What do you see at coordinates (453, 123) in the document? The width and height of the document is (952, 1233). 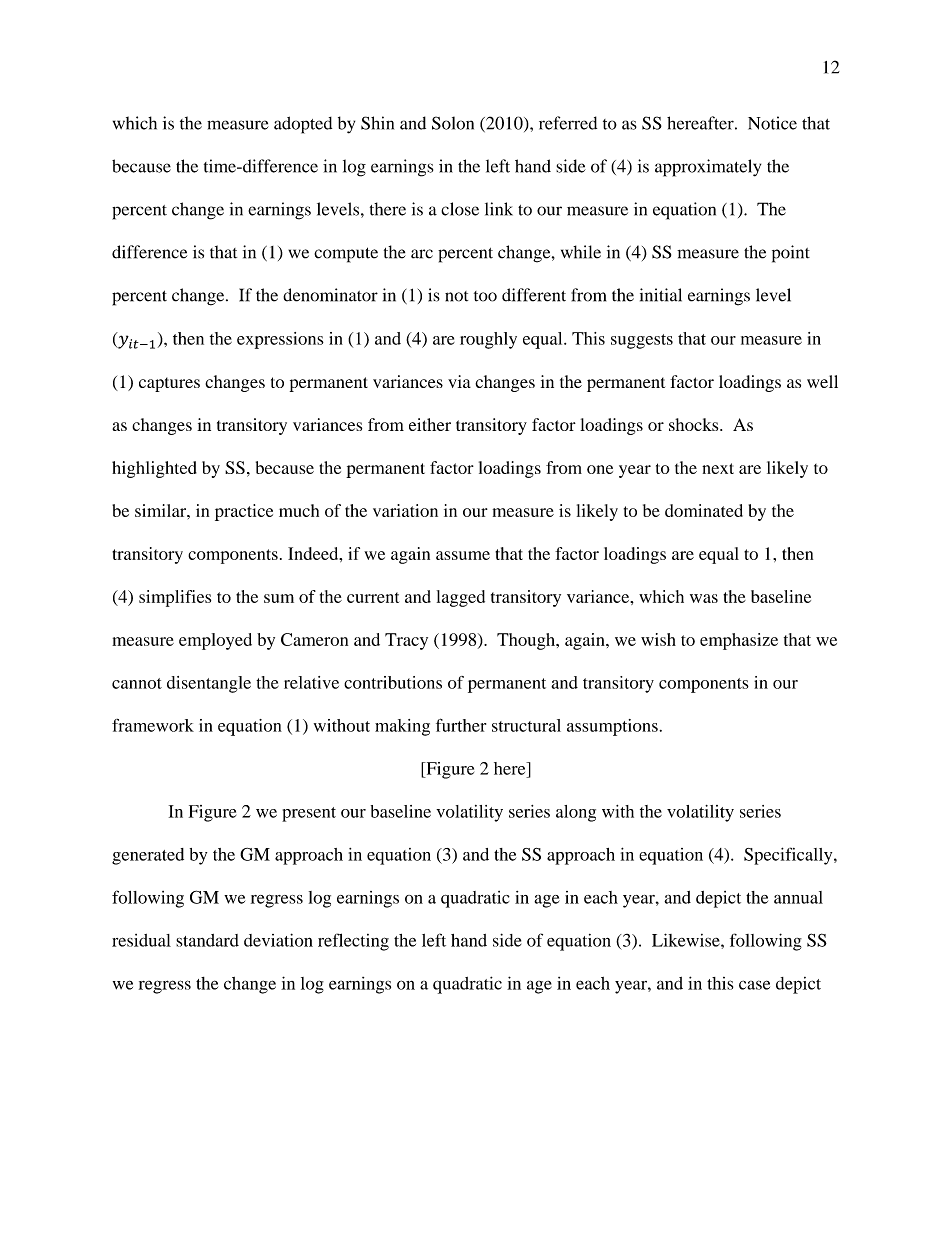 I see `Solon` at bounding box center [453, 123].
